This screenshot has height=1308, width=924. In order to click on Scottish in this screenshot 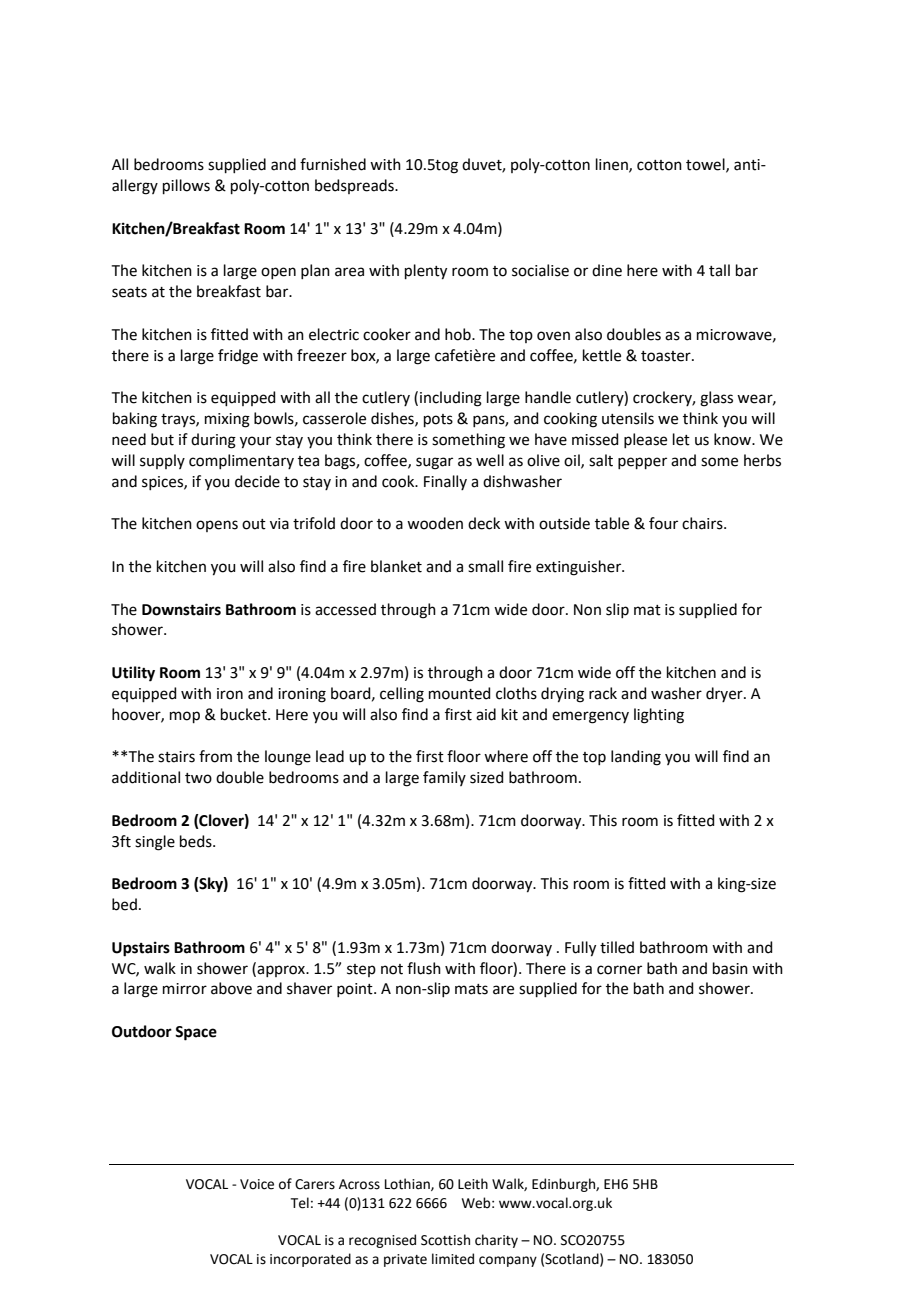, I will do `click(445, 1240)`.
